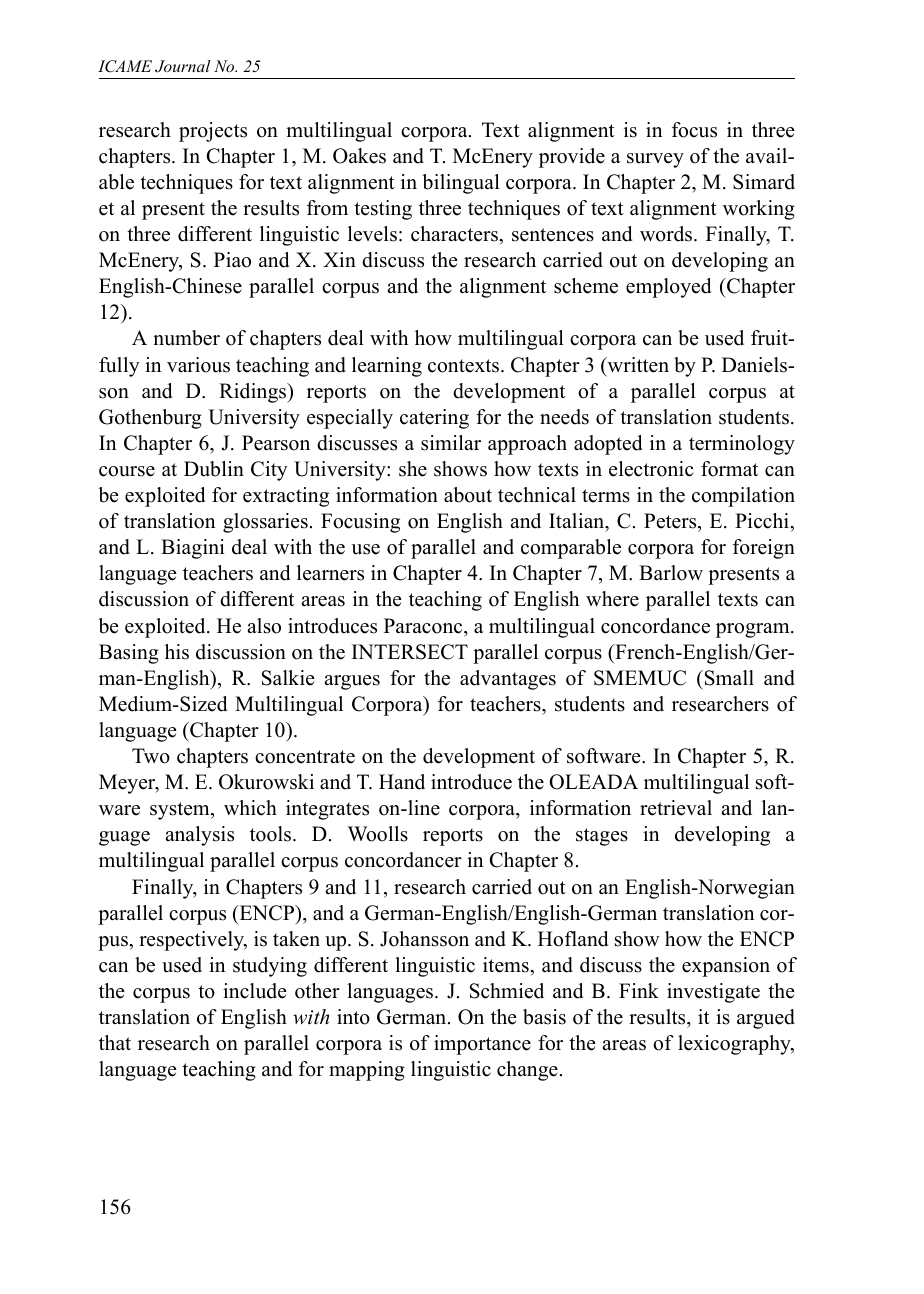 This screenshot has height=1294, width=924. I want to click on terminology, so click(742, 445).
